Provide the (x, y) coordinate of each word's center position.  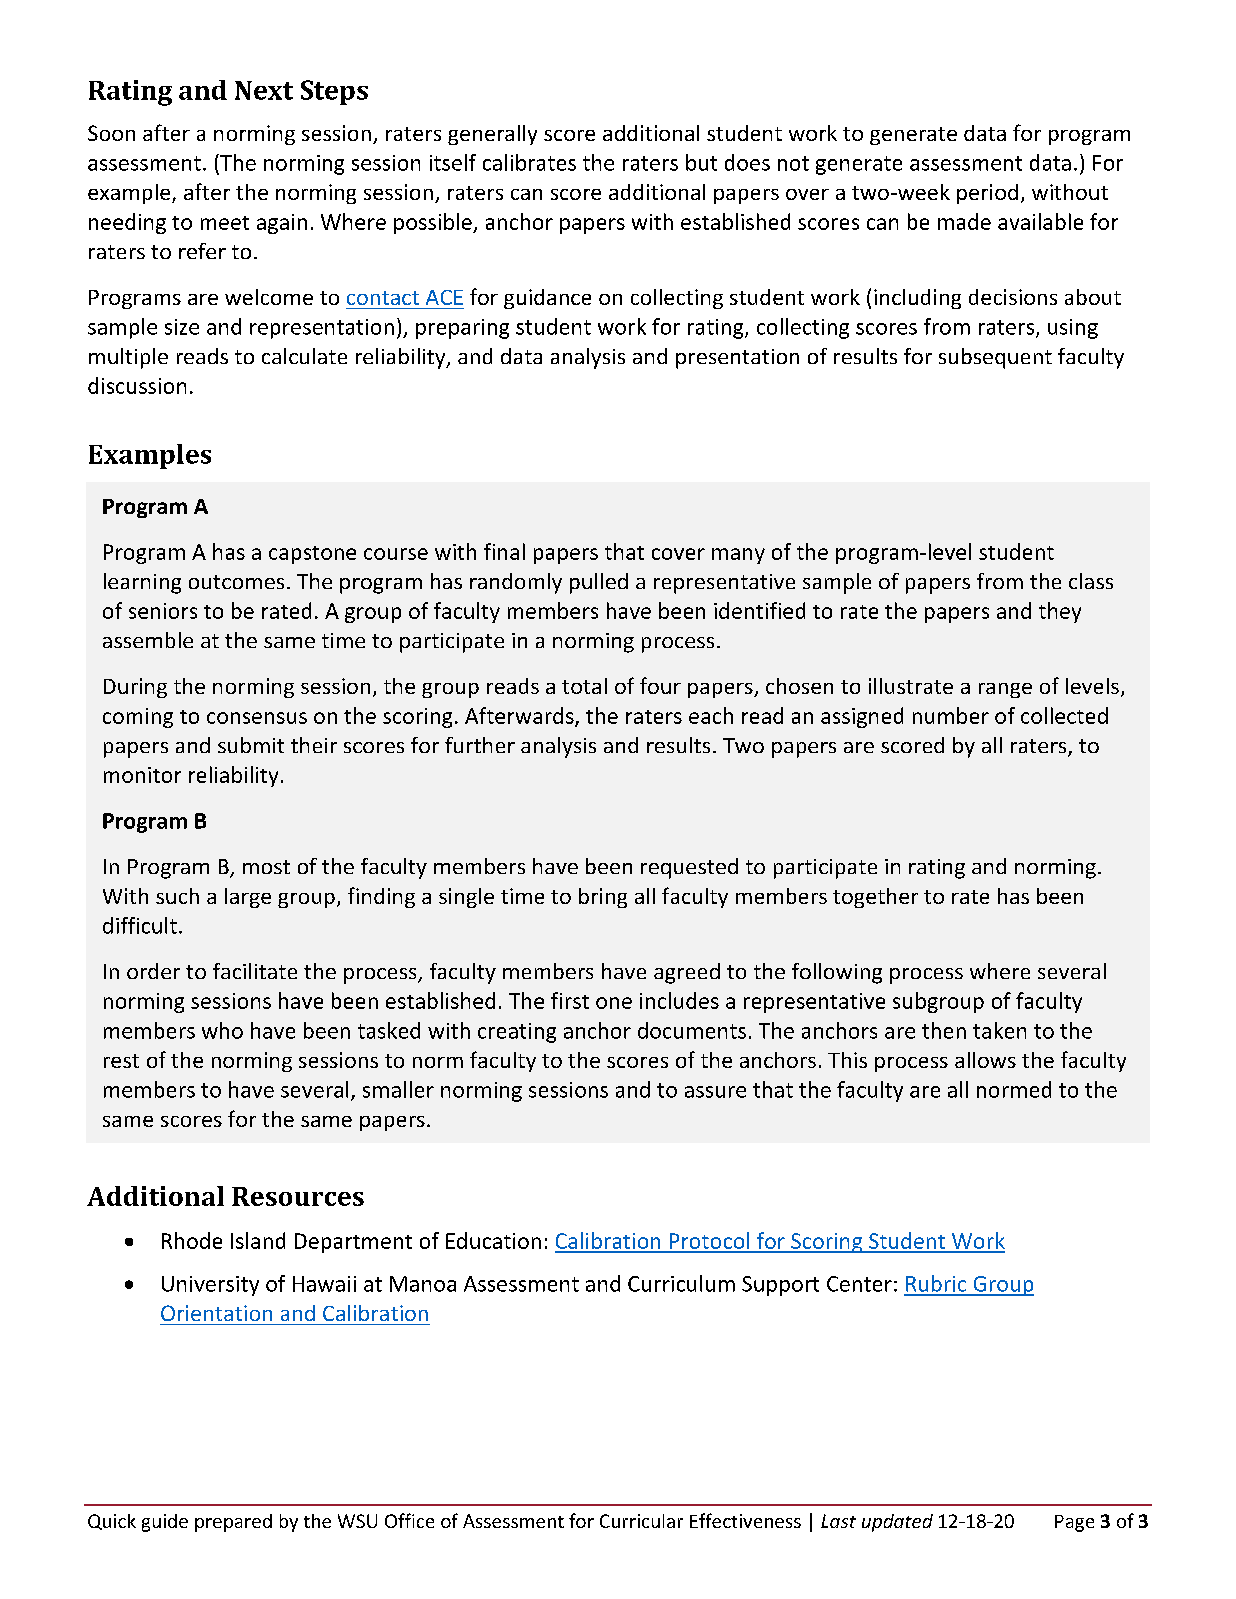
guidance (547, 299)
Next (264, 90)
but (701, 162)
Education (493, 1240)
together (875, 898)
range (1005, 690)
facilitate (255, 971)
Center (859, 1284)
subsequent (995, 358)
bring (603, 898)
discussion (137, 385)
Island (258, 1240)
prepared (233, 1523)
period (987, 194)
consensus (257, 718)
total (584, 686)
